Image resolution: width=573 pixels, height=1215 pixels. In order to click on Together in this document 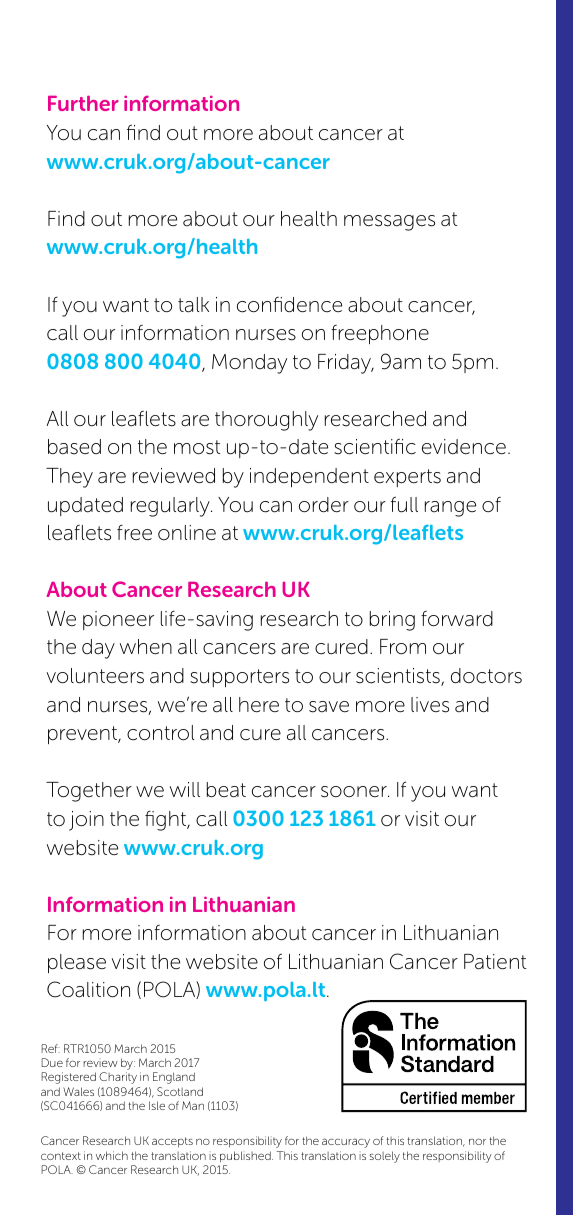, I will do `click(89, 792)`.
